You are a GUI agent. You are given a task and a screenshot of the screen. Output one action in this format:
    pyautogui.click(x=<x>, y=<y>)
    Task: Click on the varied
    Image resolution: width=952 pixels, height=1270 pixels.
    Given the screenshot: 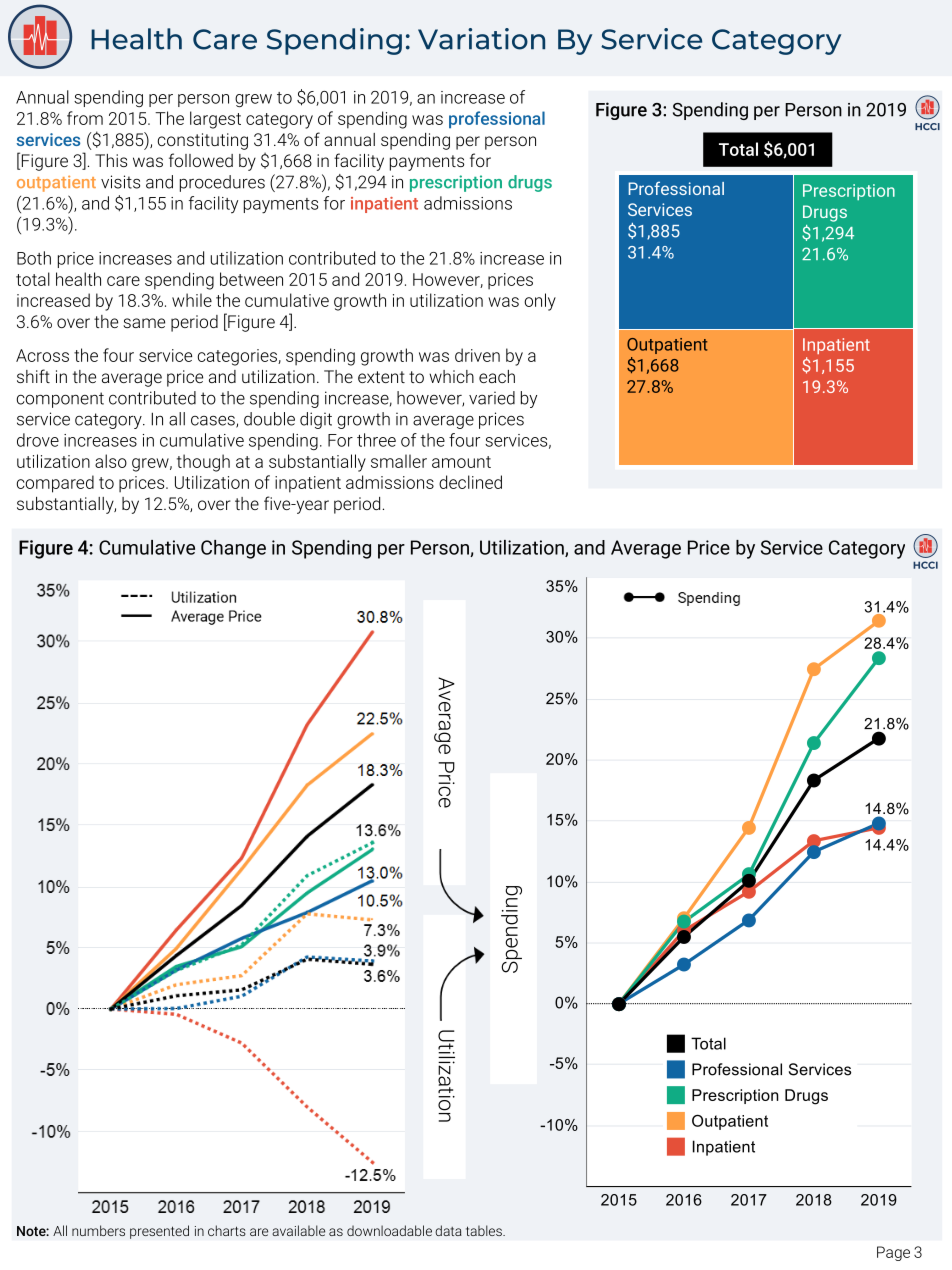 What is the action you would take?
    pyautogui.click(x=492, y=398)
